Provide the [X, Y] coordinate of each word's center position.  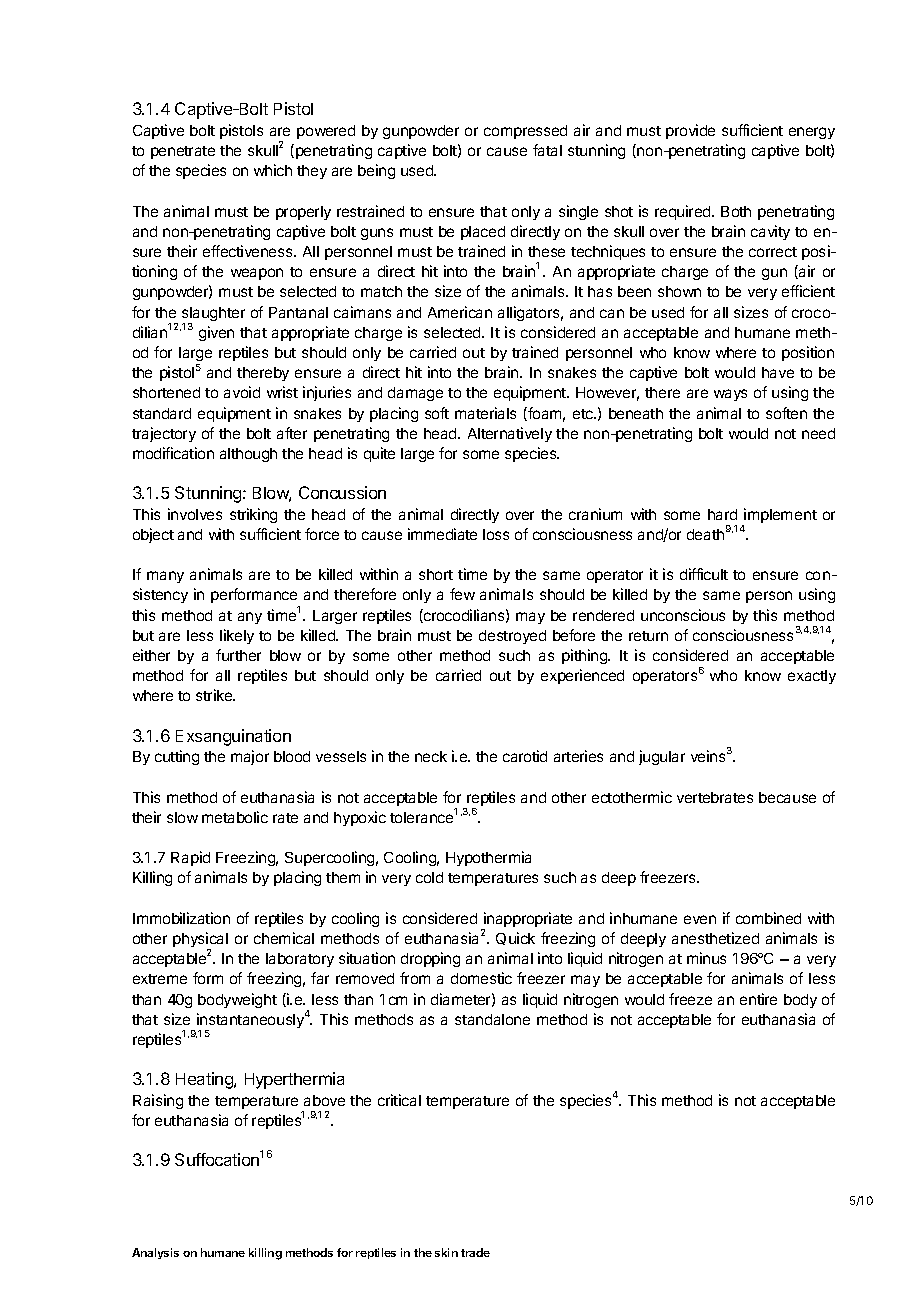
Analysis [155, 1253]
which [273, 170]
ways [730, 395]
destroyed [512, 637]
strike [215, 695]
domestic [481, 978]
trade [475, 1252]
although [248, 455]
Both [736, 211]
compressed [525, 132]
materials [485, 413]
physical [200, 941]
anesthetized [715, 938]
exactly [812, 677]
